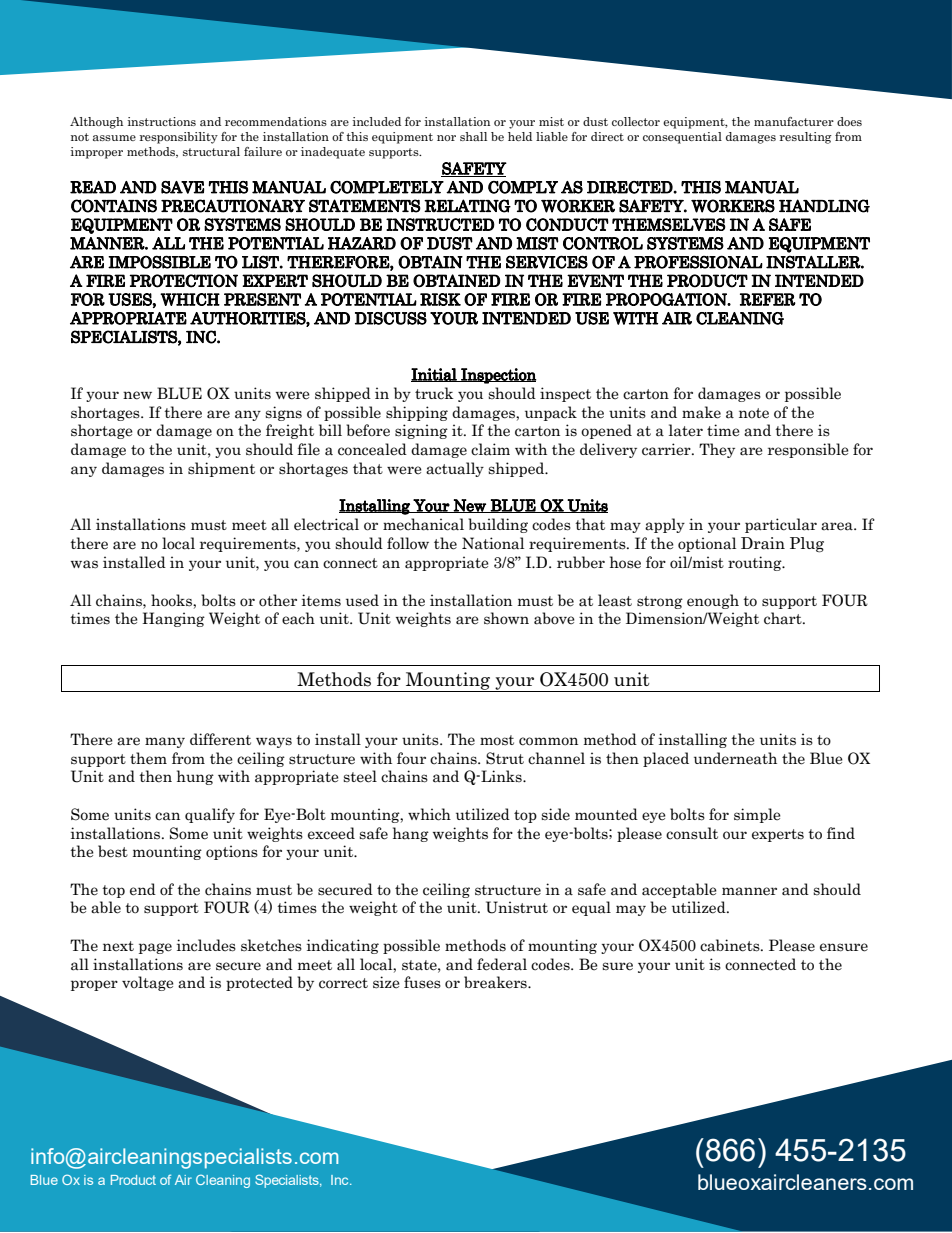 This page has height=1233, width=952. Describe the element at coordinates (417, 413) in the page. I see `shipping` at that location.
